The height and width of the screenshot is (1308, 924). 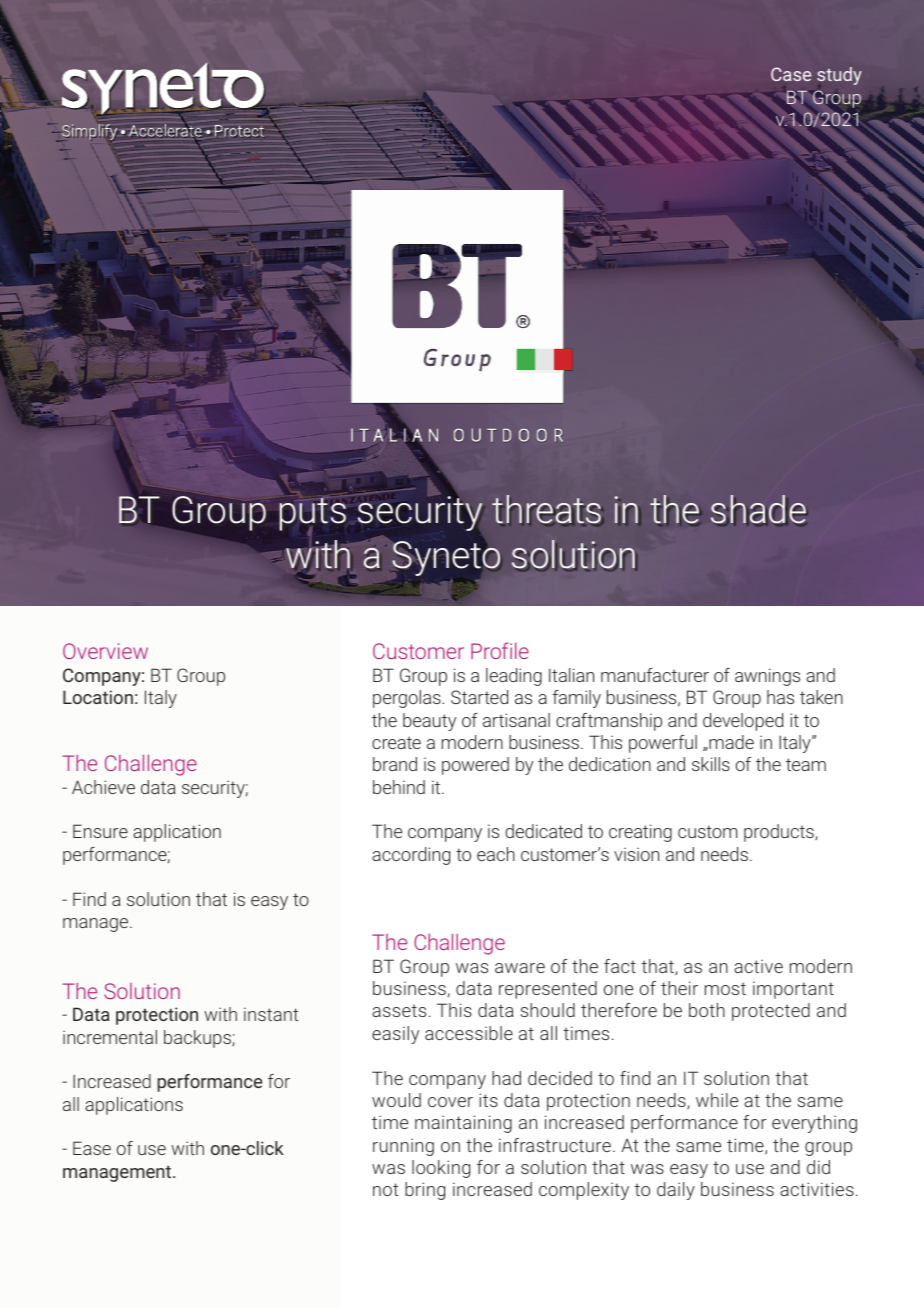 I want to click on has, so click(x=780, y=697).
